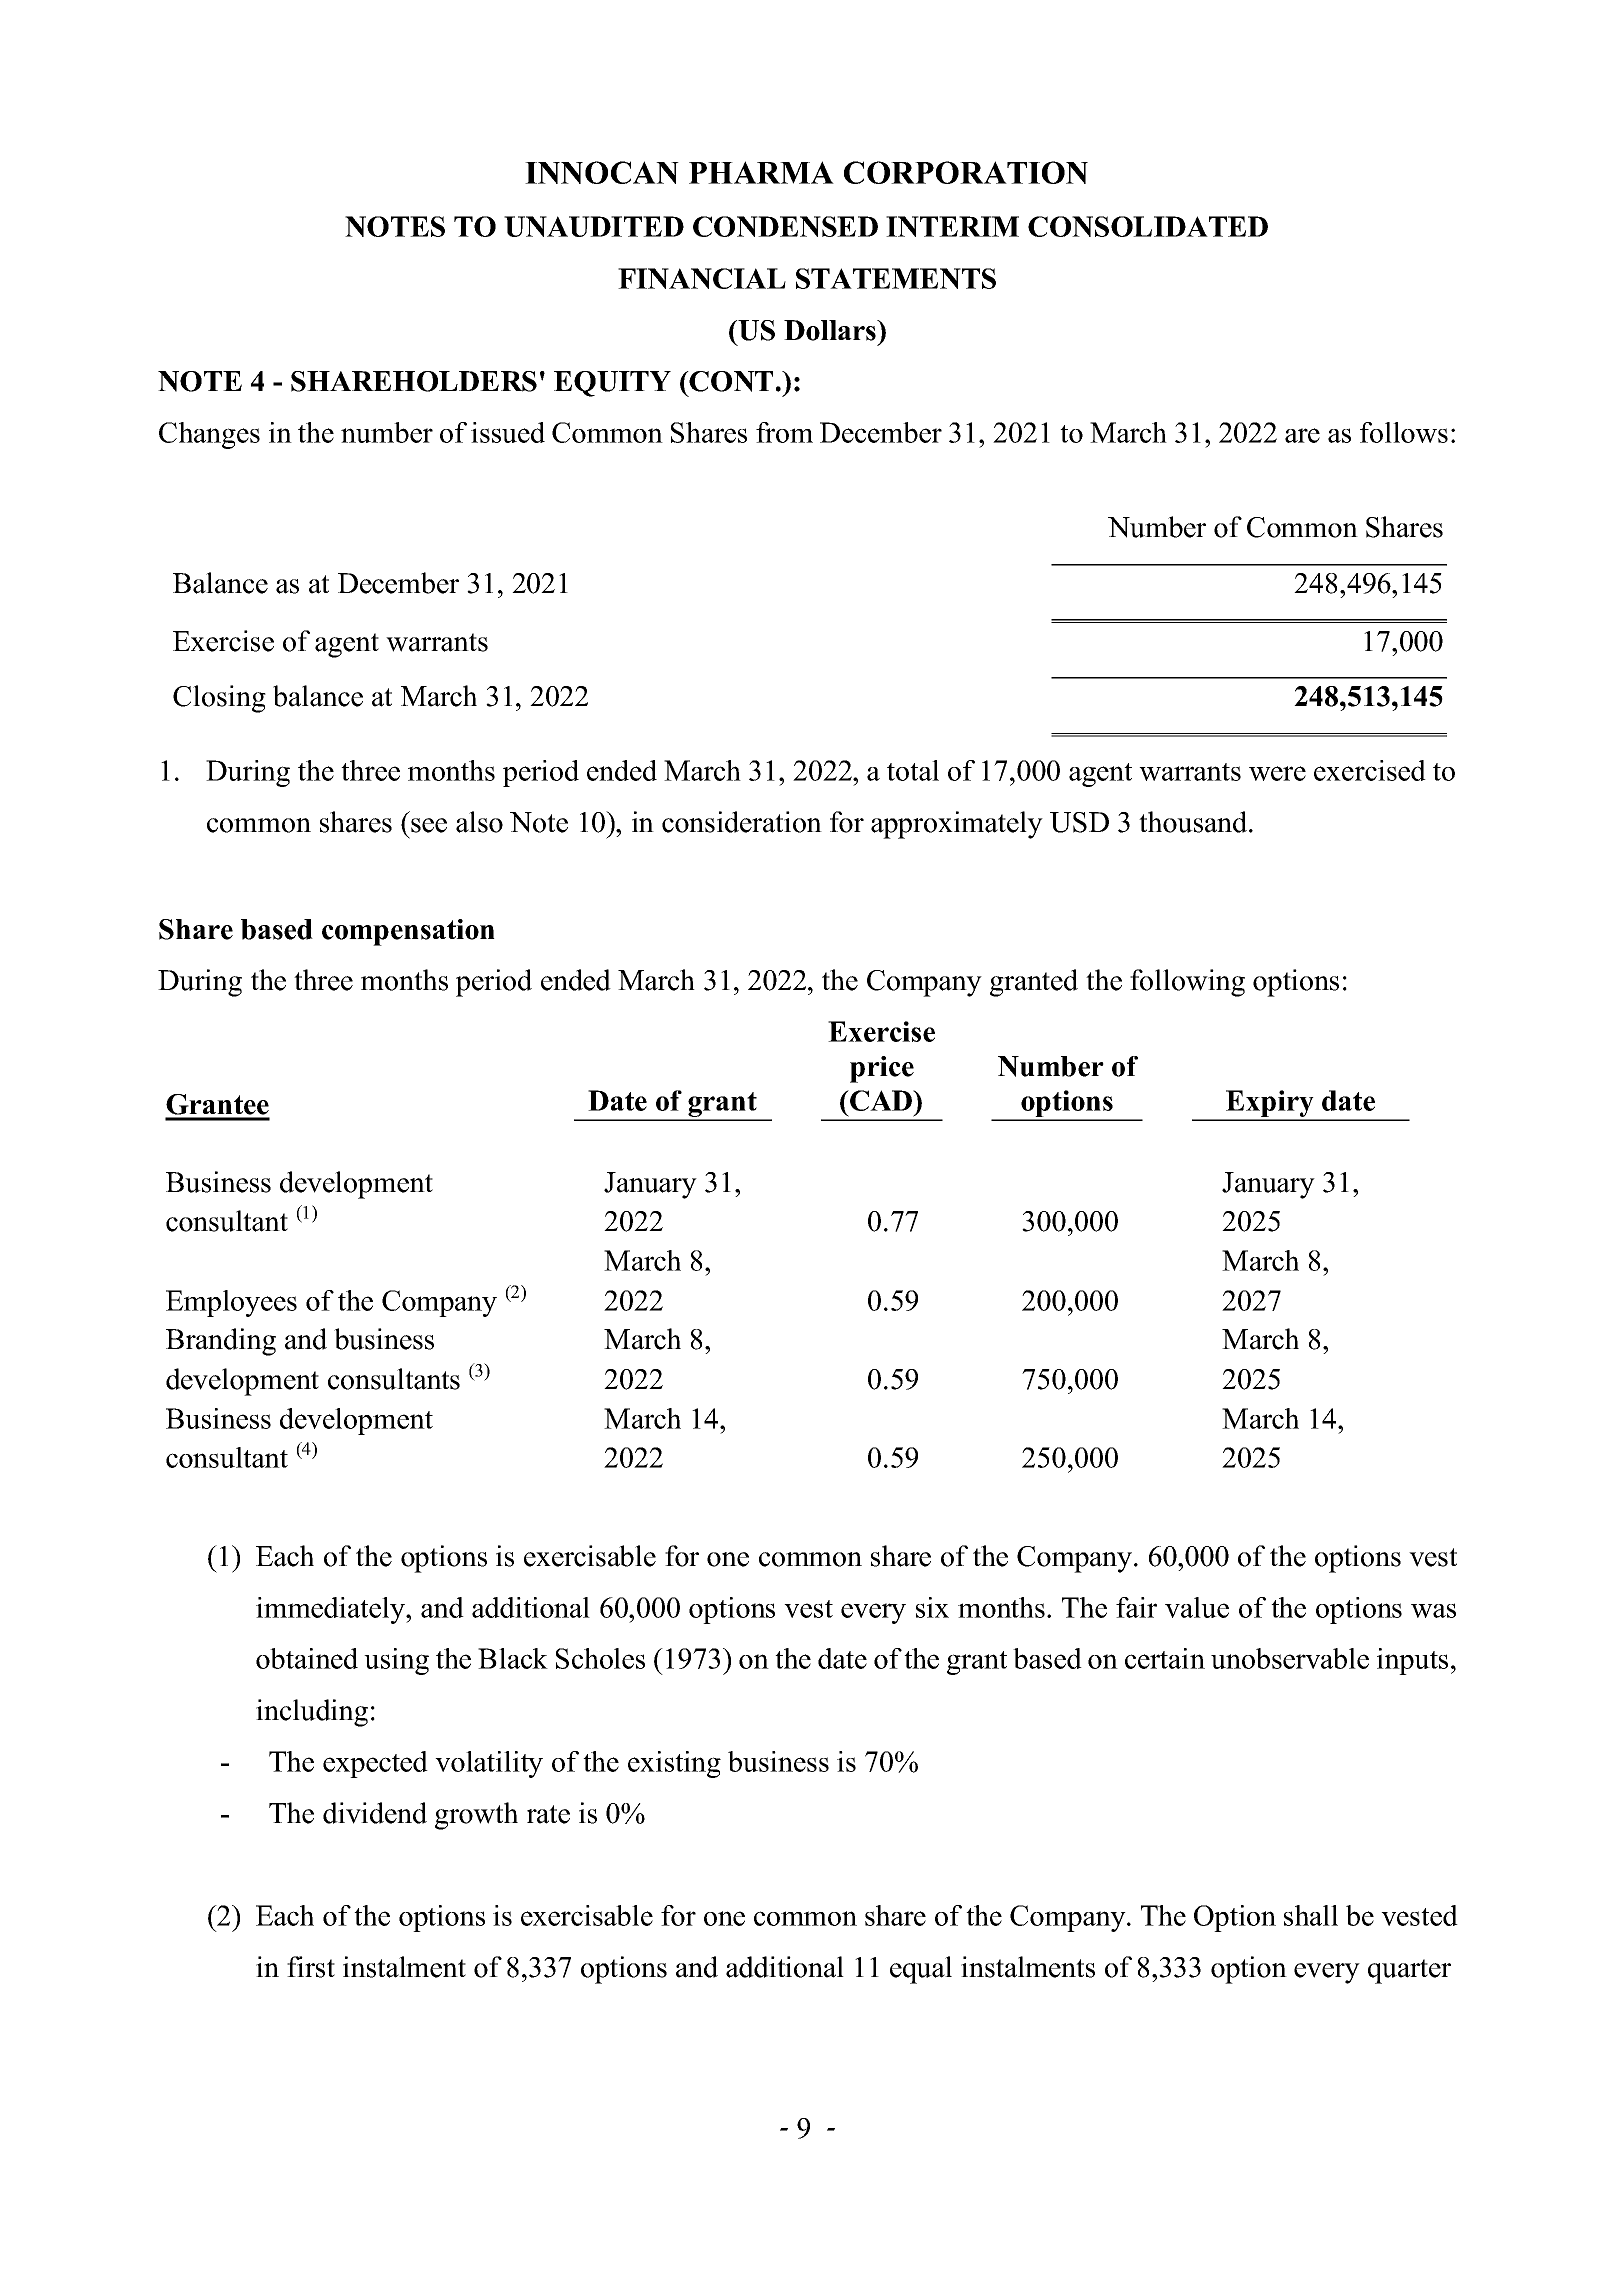 This screenshot has height=2277, width=1610. What do you see at coordinates (311, 1967) in the screenshot?
I see `first` at bounding box center [311, 1967].
